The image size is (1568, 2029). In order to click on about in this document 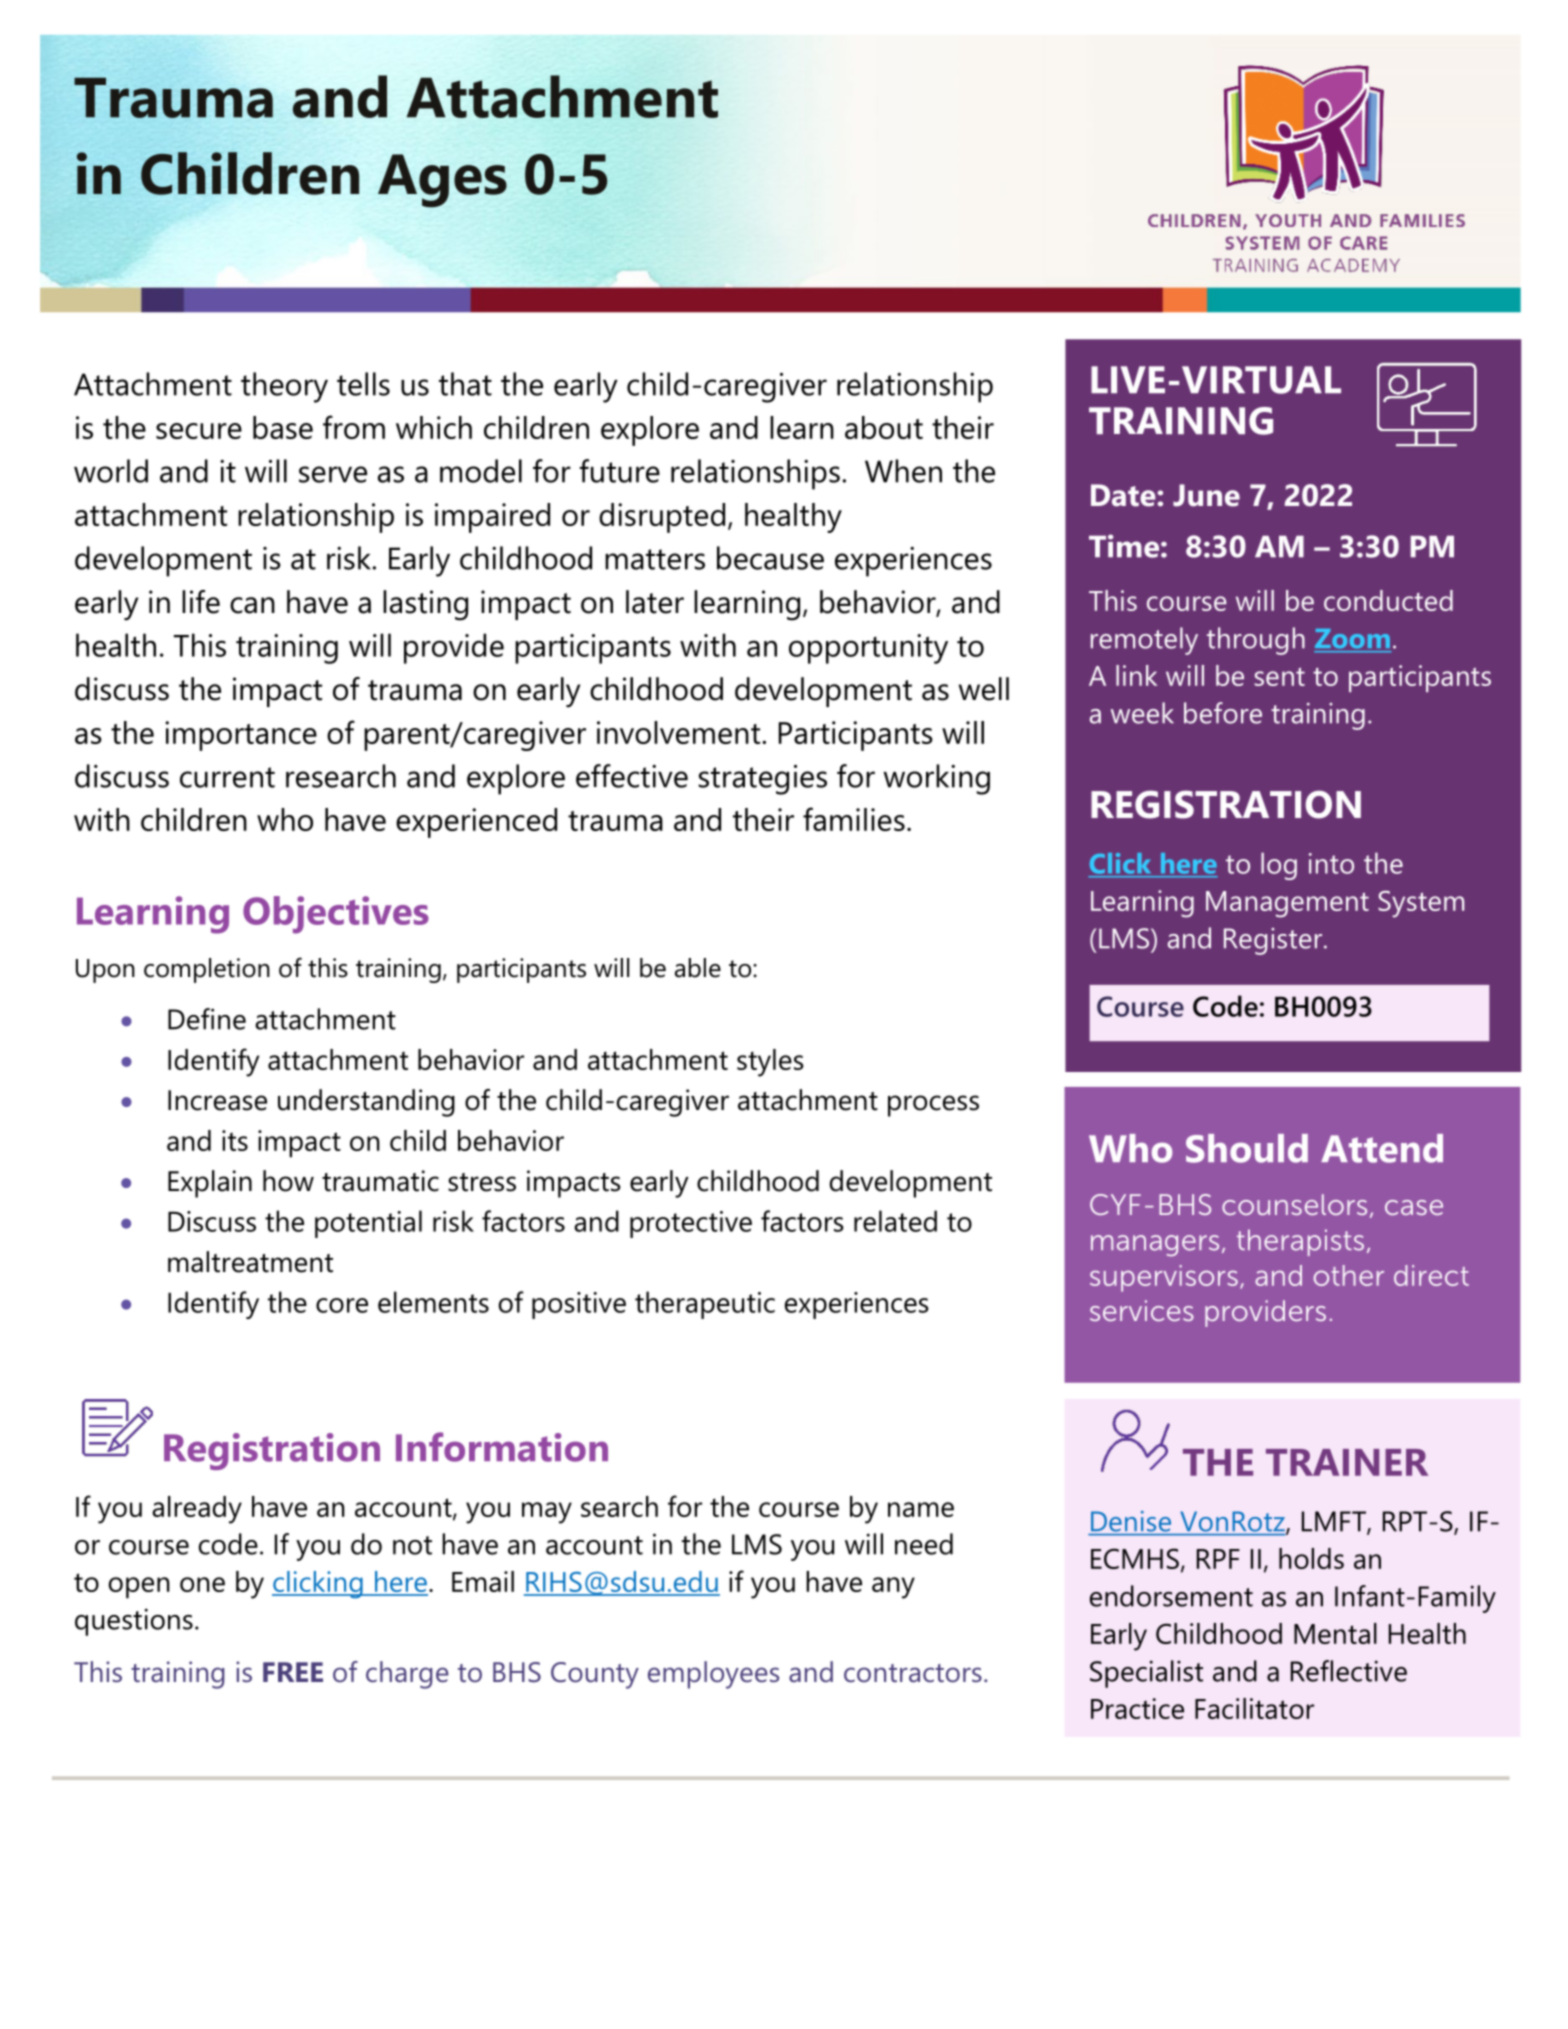, I will do `click(884, 427)`.
